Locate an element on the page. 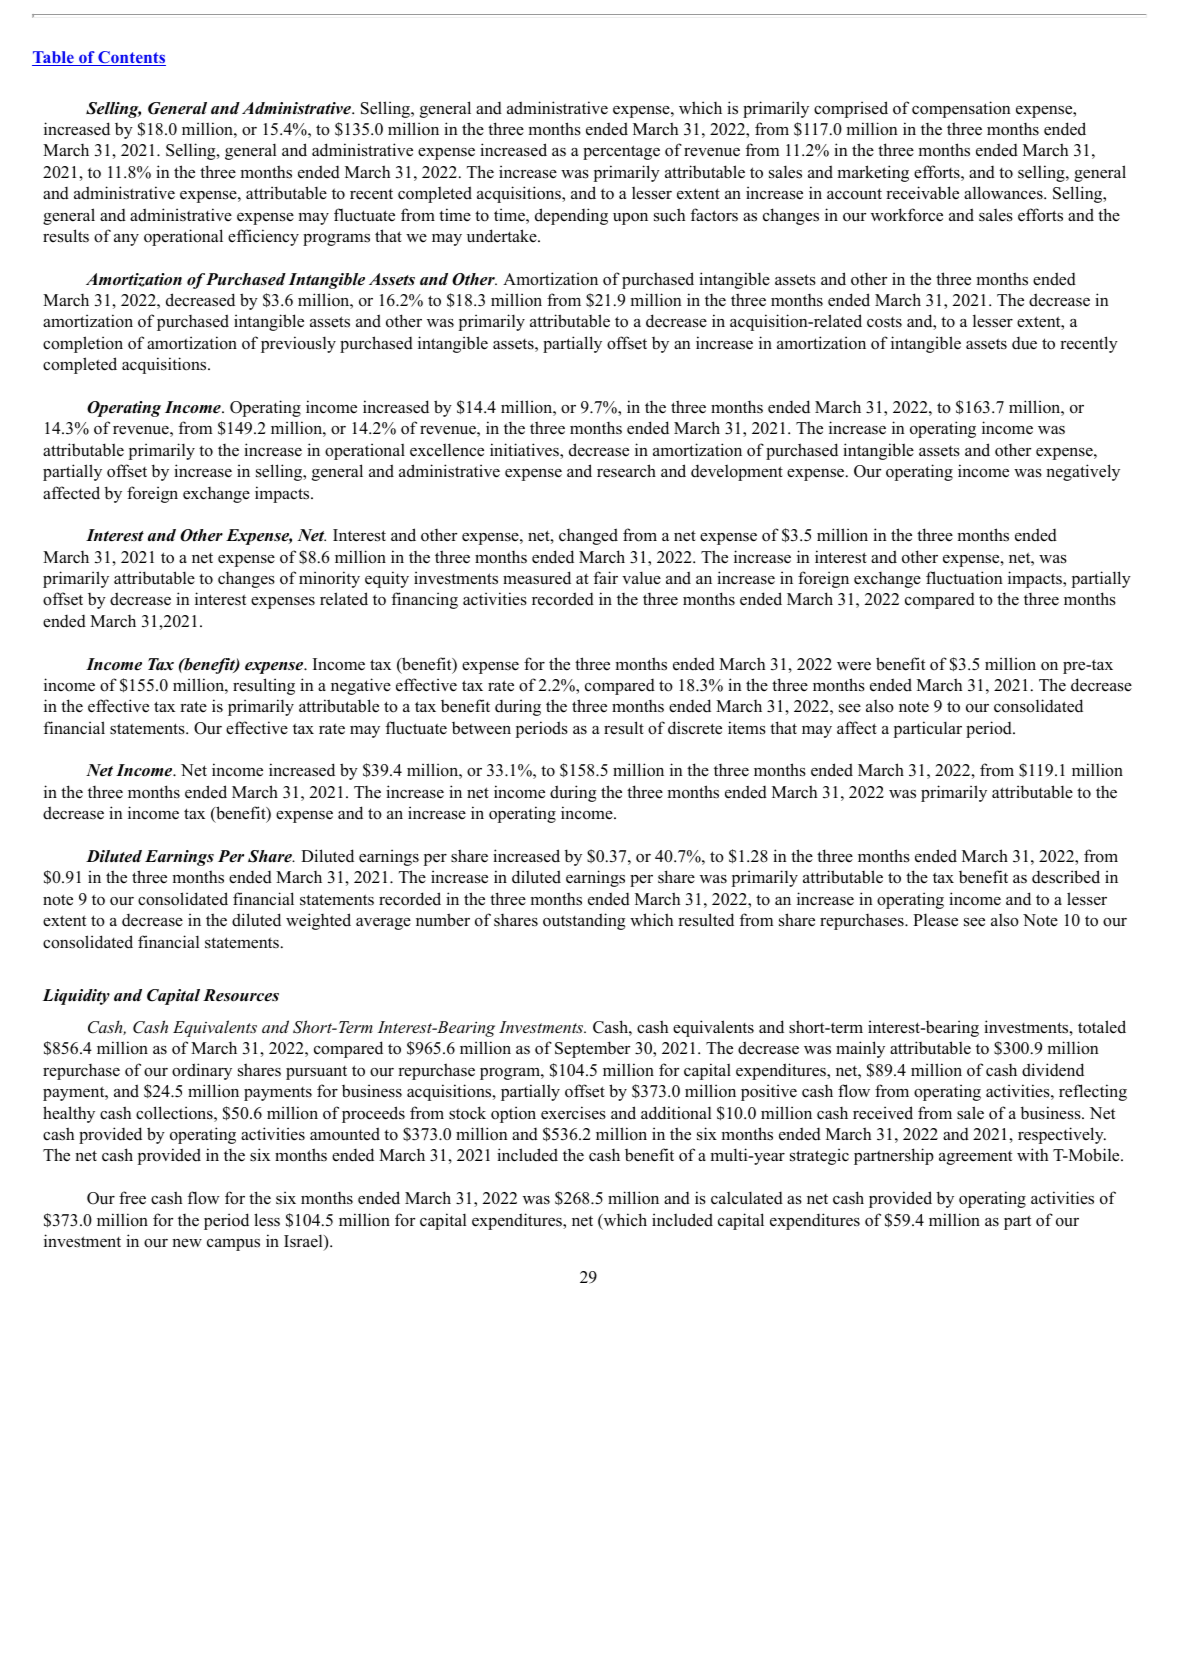 This page has width=1178, height=1667. research is located at coordinates (626, 471).
